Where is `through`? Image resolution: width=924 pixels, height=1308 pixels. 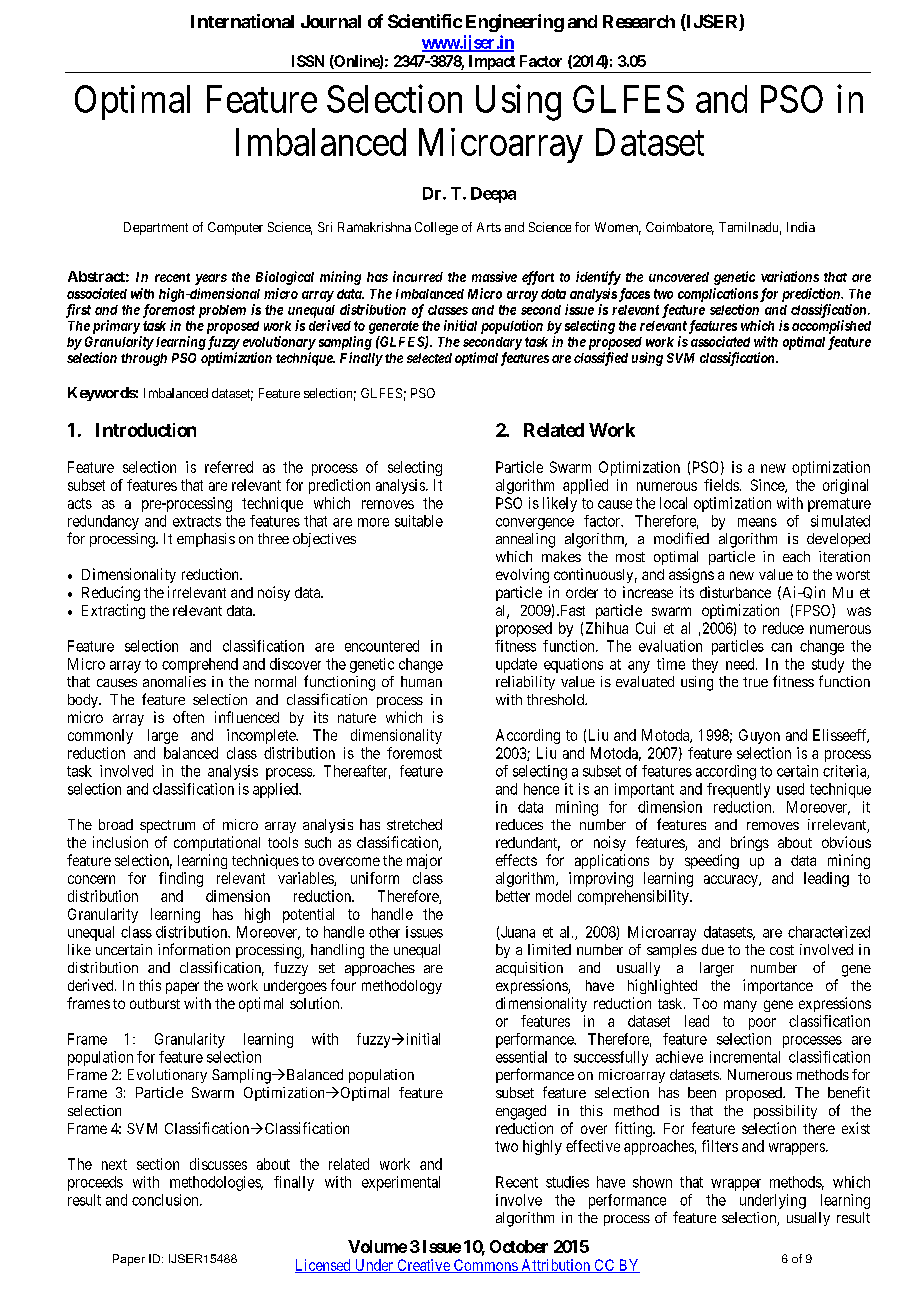 through is located at coordinates (144, 359).
